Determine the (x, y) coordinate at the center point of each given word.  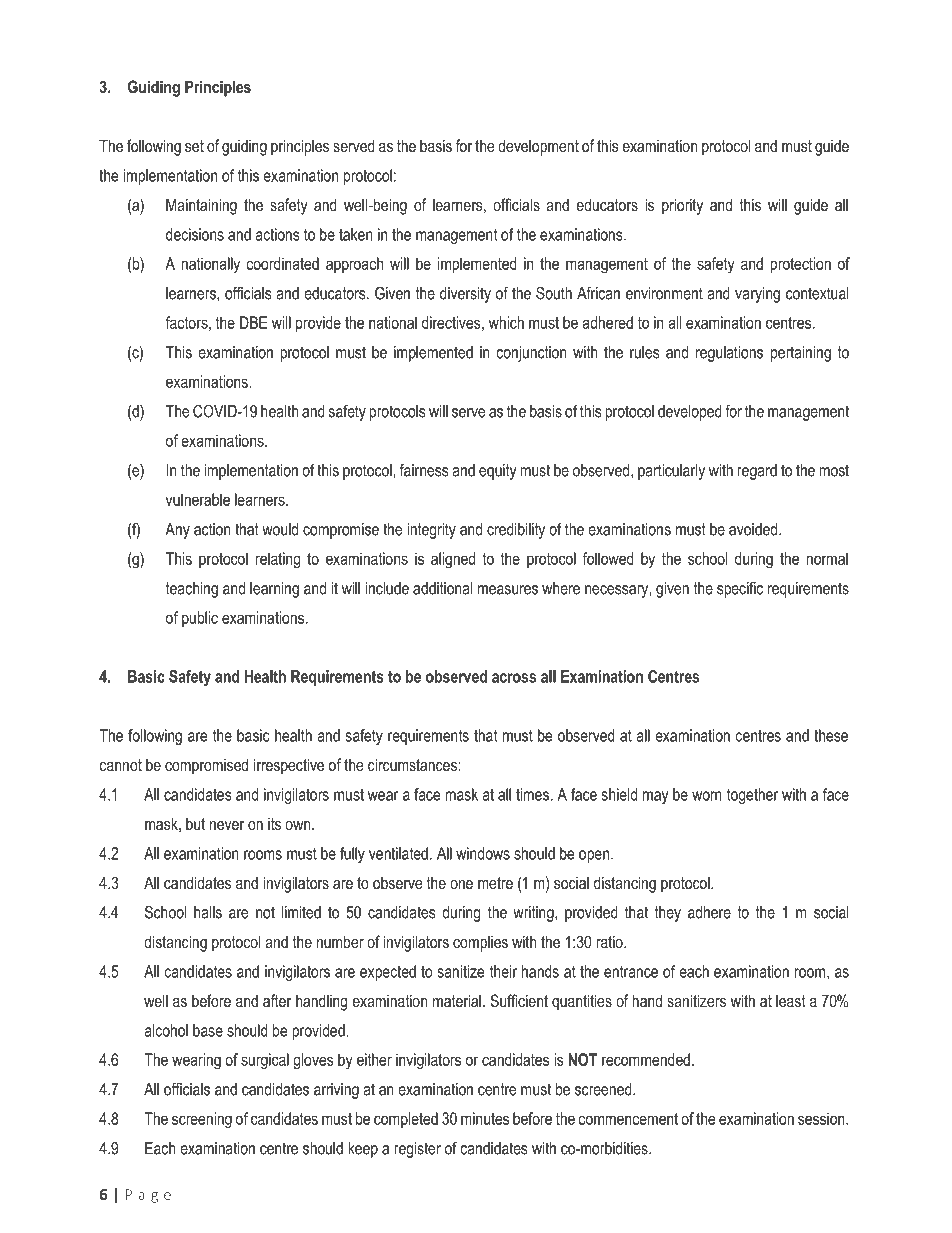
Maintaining (201, 206)
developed (690, 413)
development (538, 147)
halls (208, 912)
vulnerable (198, 499)
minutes (485, 1118)
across (514, 678)
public (200, 619)
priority (682, 206)
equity (498, 472)
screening (202, 1120)
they (668, 914)
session (822, 1118)
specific (740, 589)
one (461, 884)
